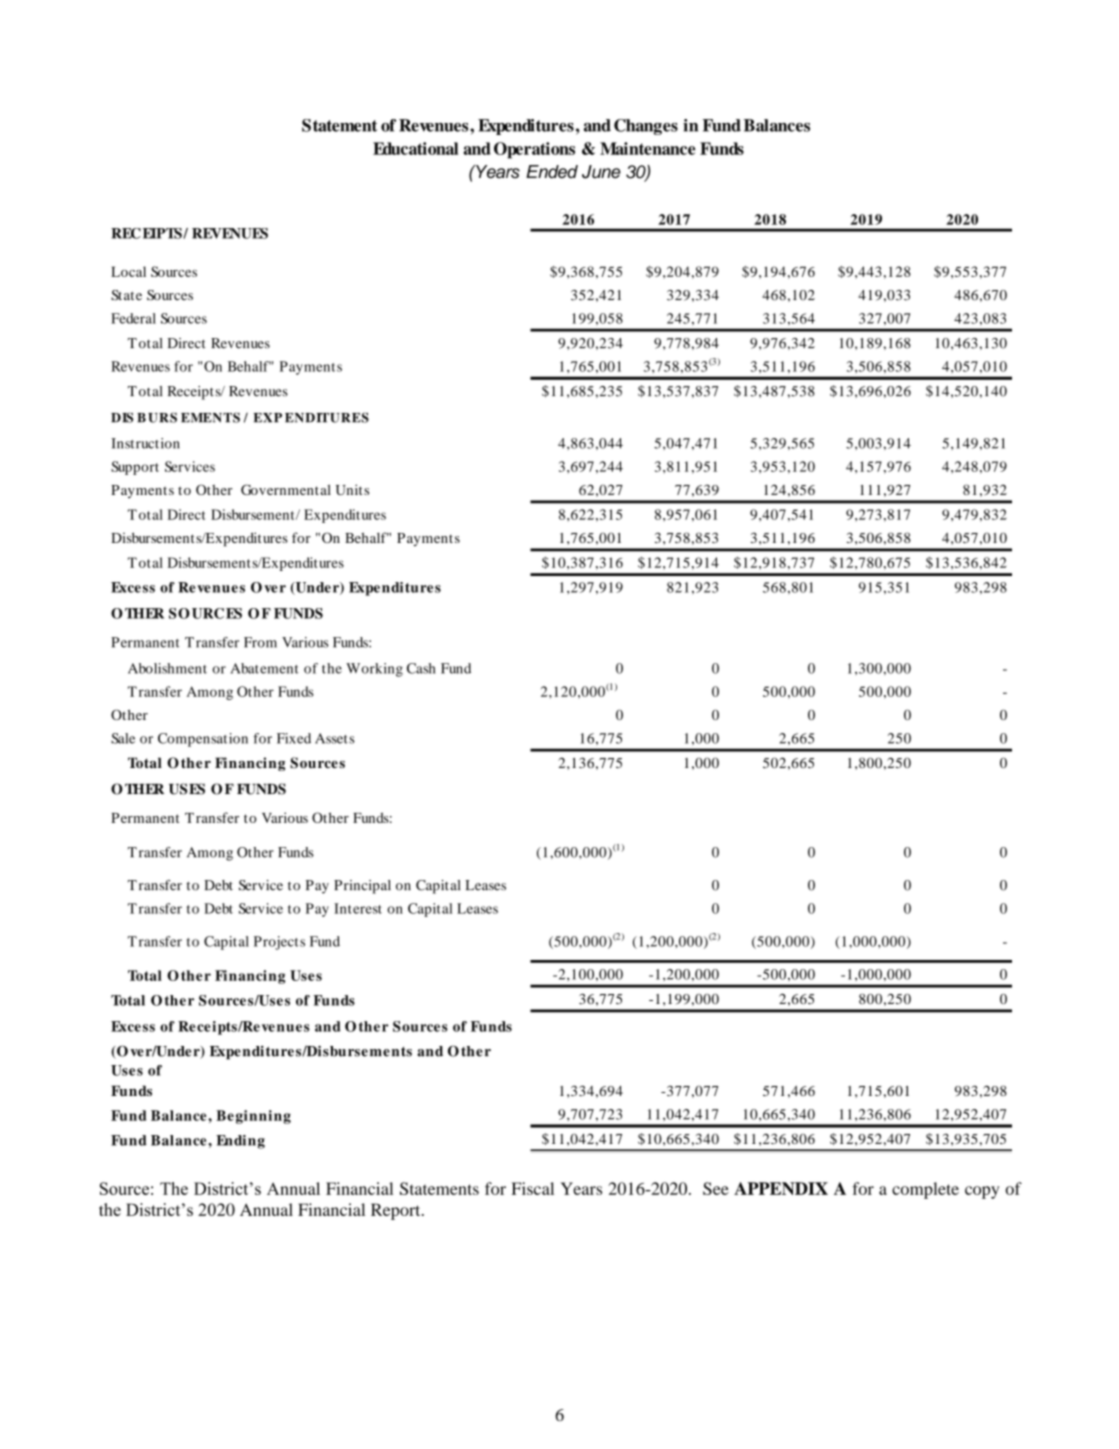 This screenshot has height=1449, width=1119. Describe the element at coordinates (532, 1188) in the screenshot. I see `Fiscal` at that location.
